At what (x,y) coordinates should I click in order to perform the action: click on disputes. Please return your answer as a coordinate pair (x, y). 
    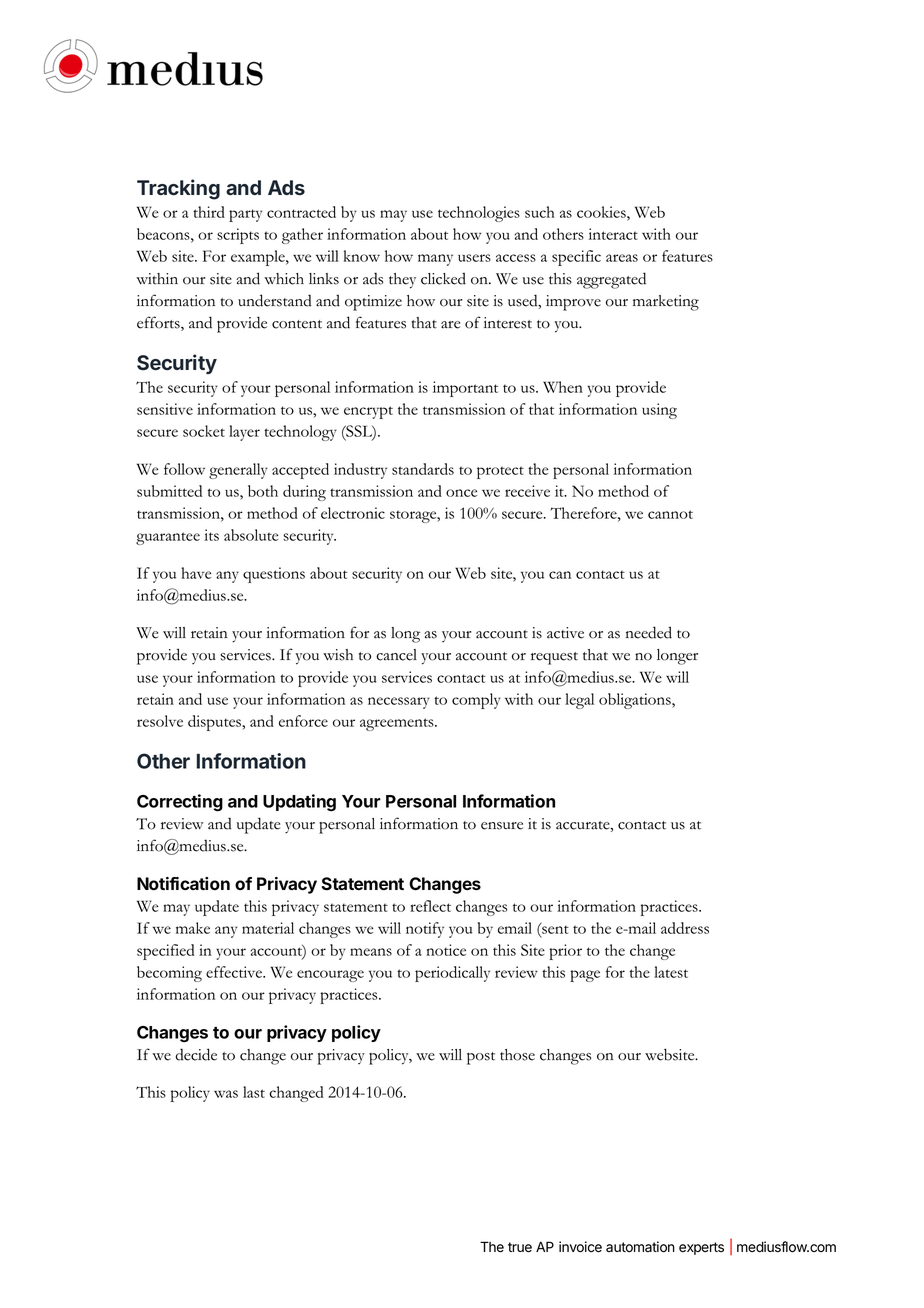
    Looking at the image, I should click on (215, 723).
